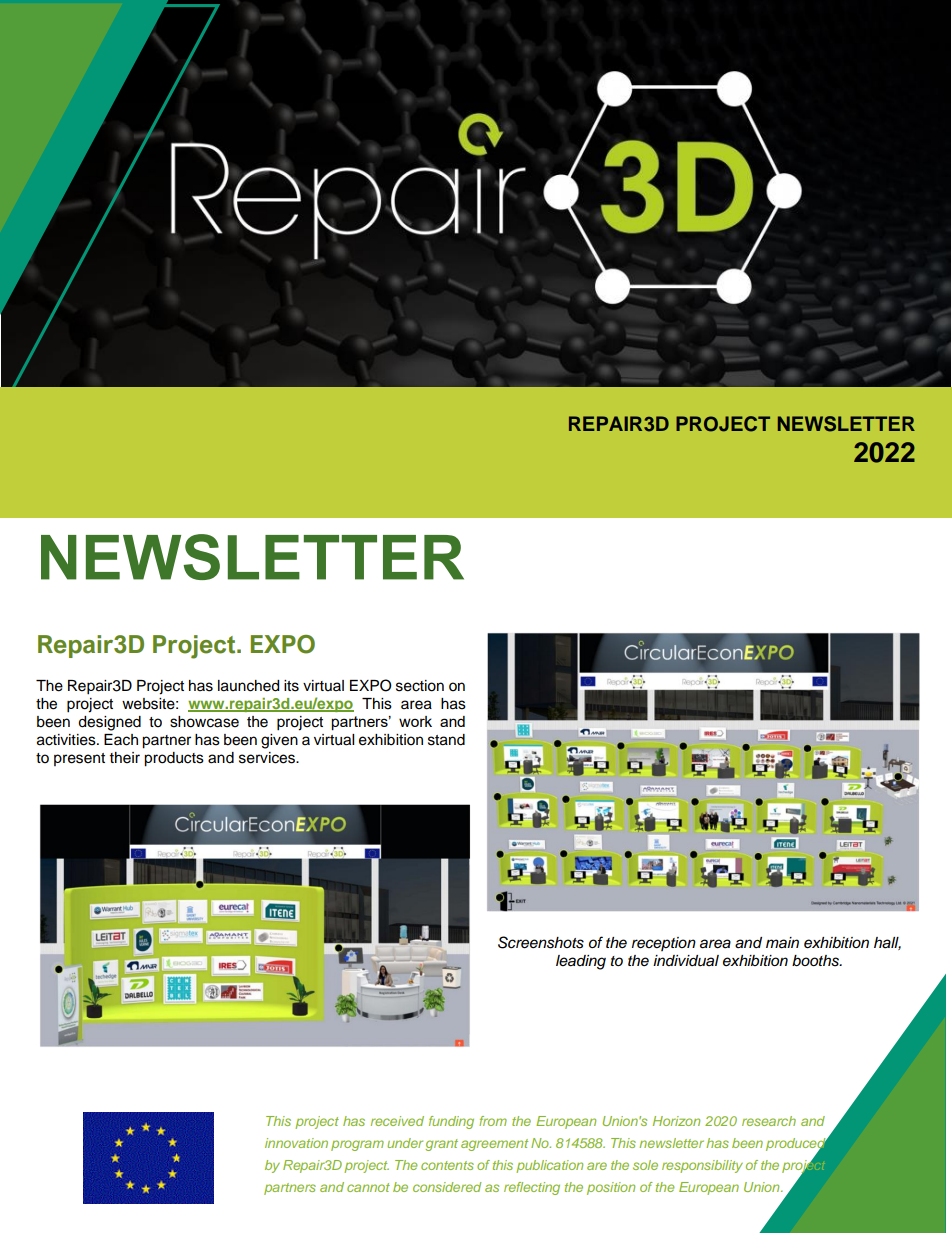  What do you see at coordinates (446, 740) in the screenshot?
I see `stand` at bounding box center [446, 740].
